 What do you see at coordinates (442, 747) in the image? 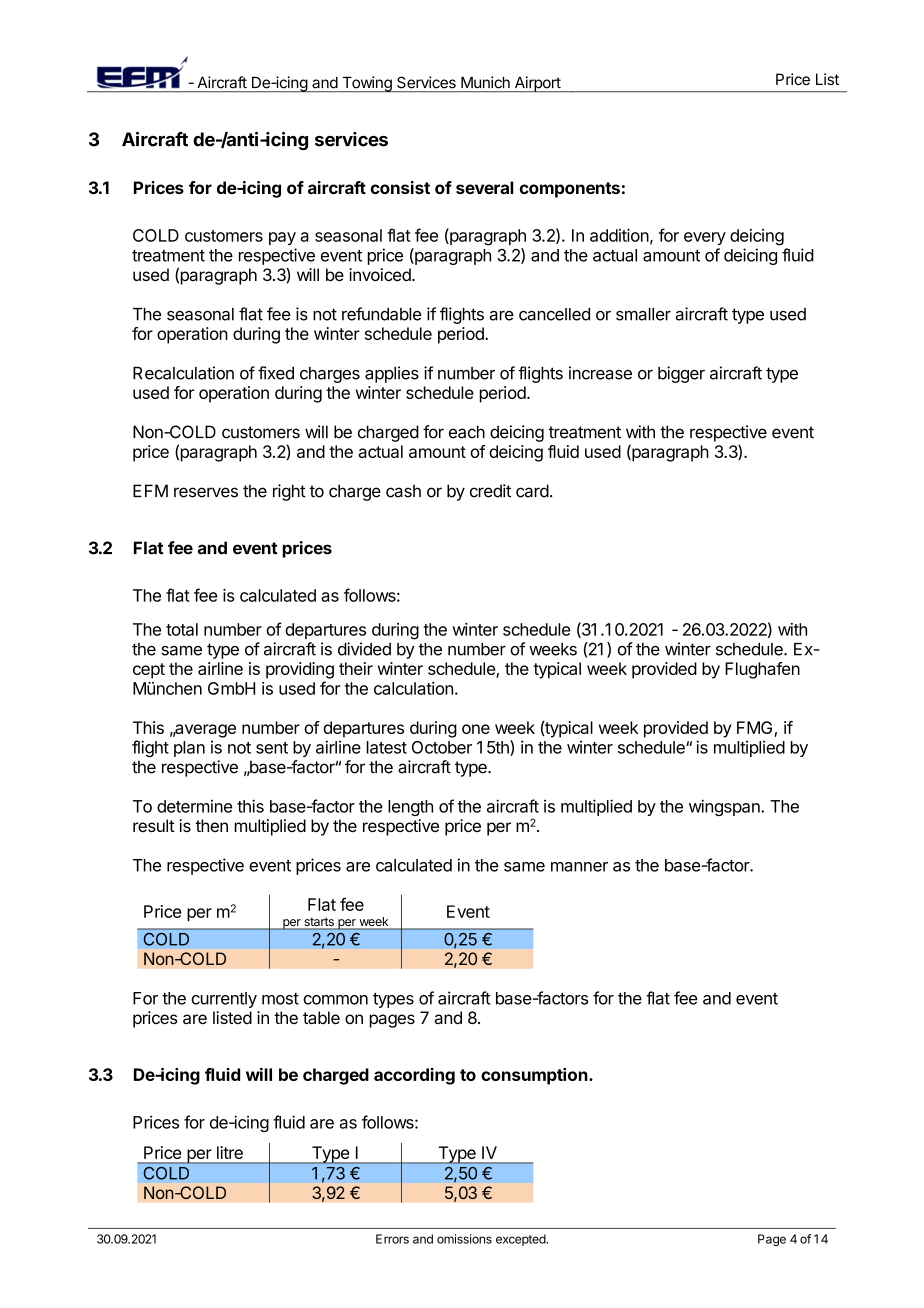
I see `October` at bounding box center [442, 747].
